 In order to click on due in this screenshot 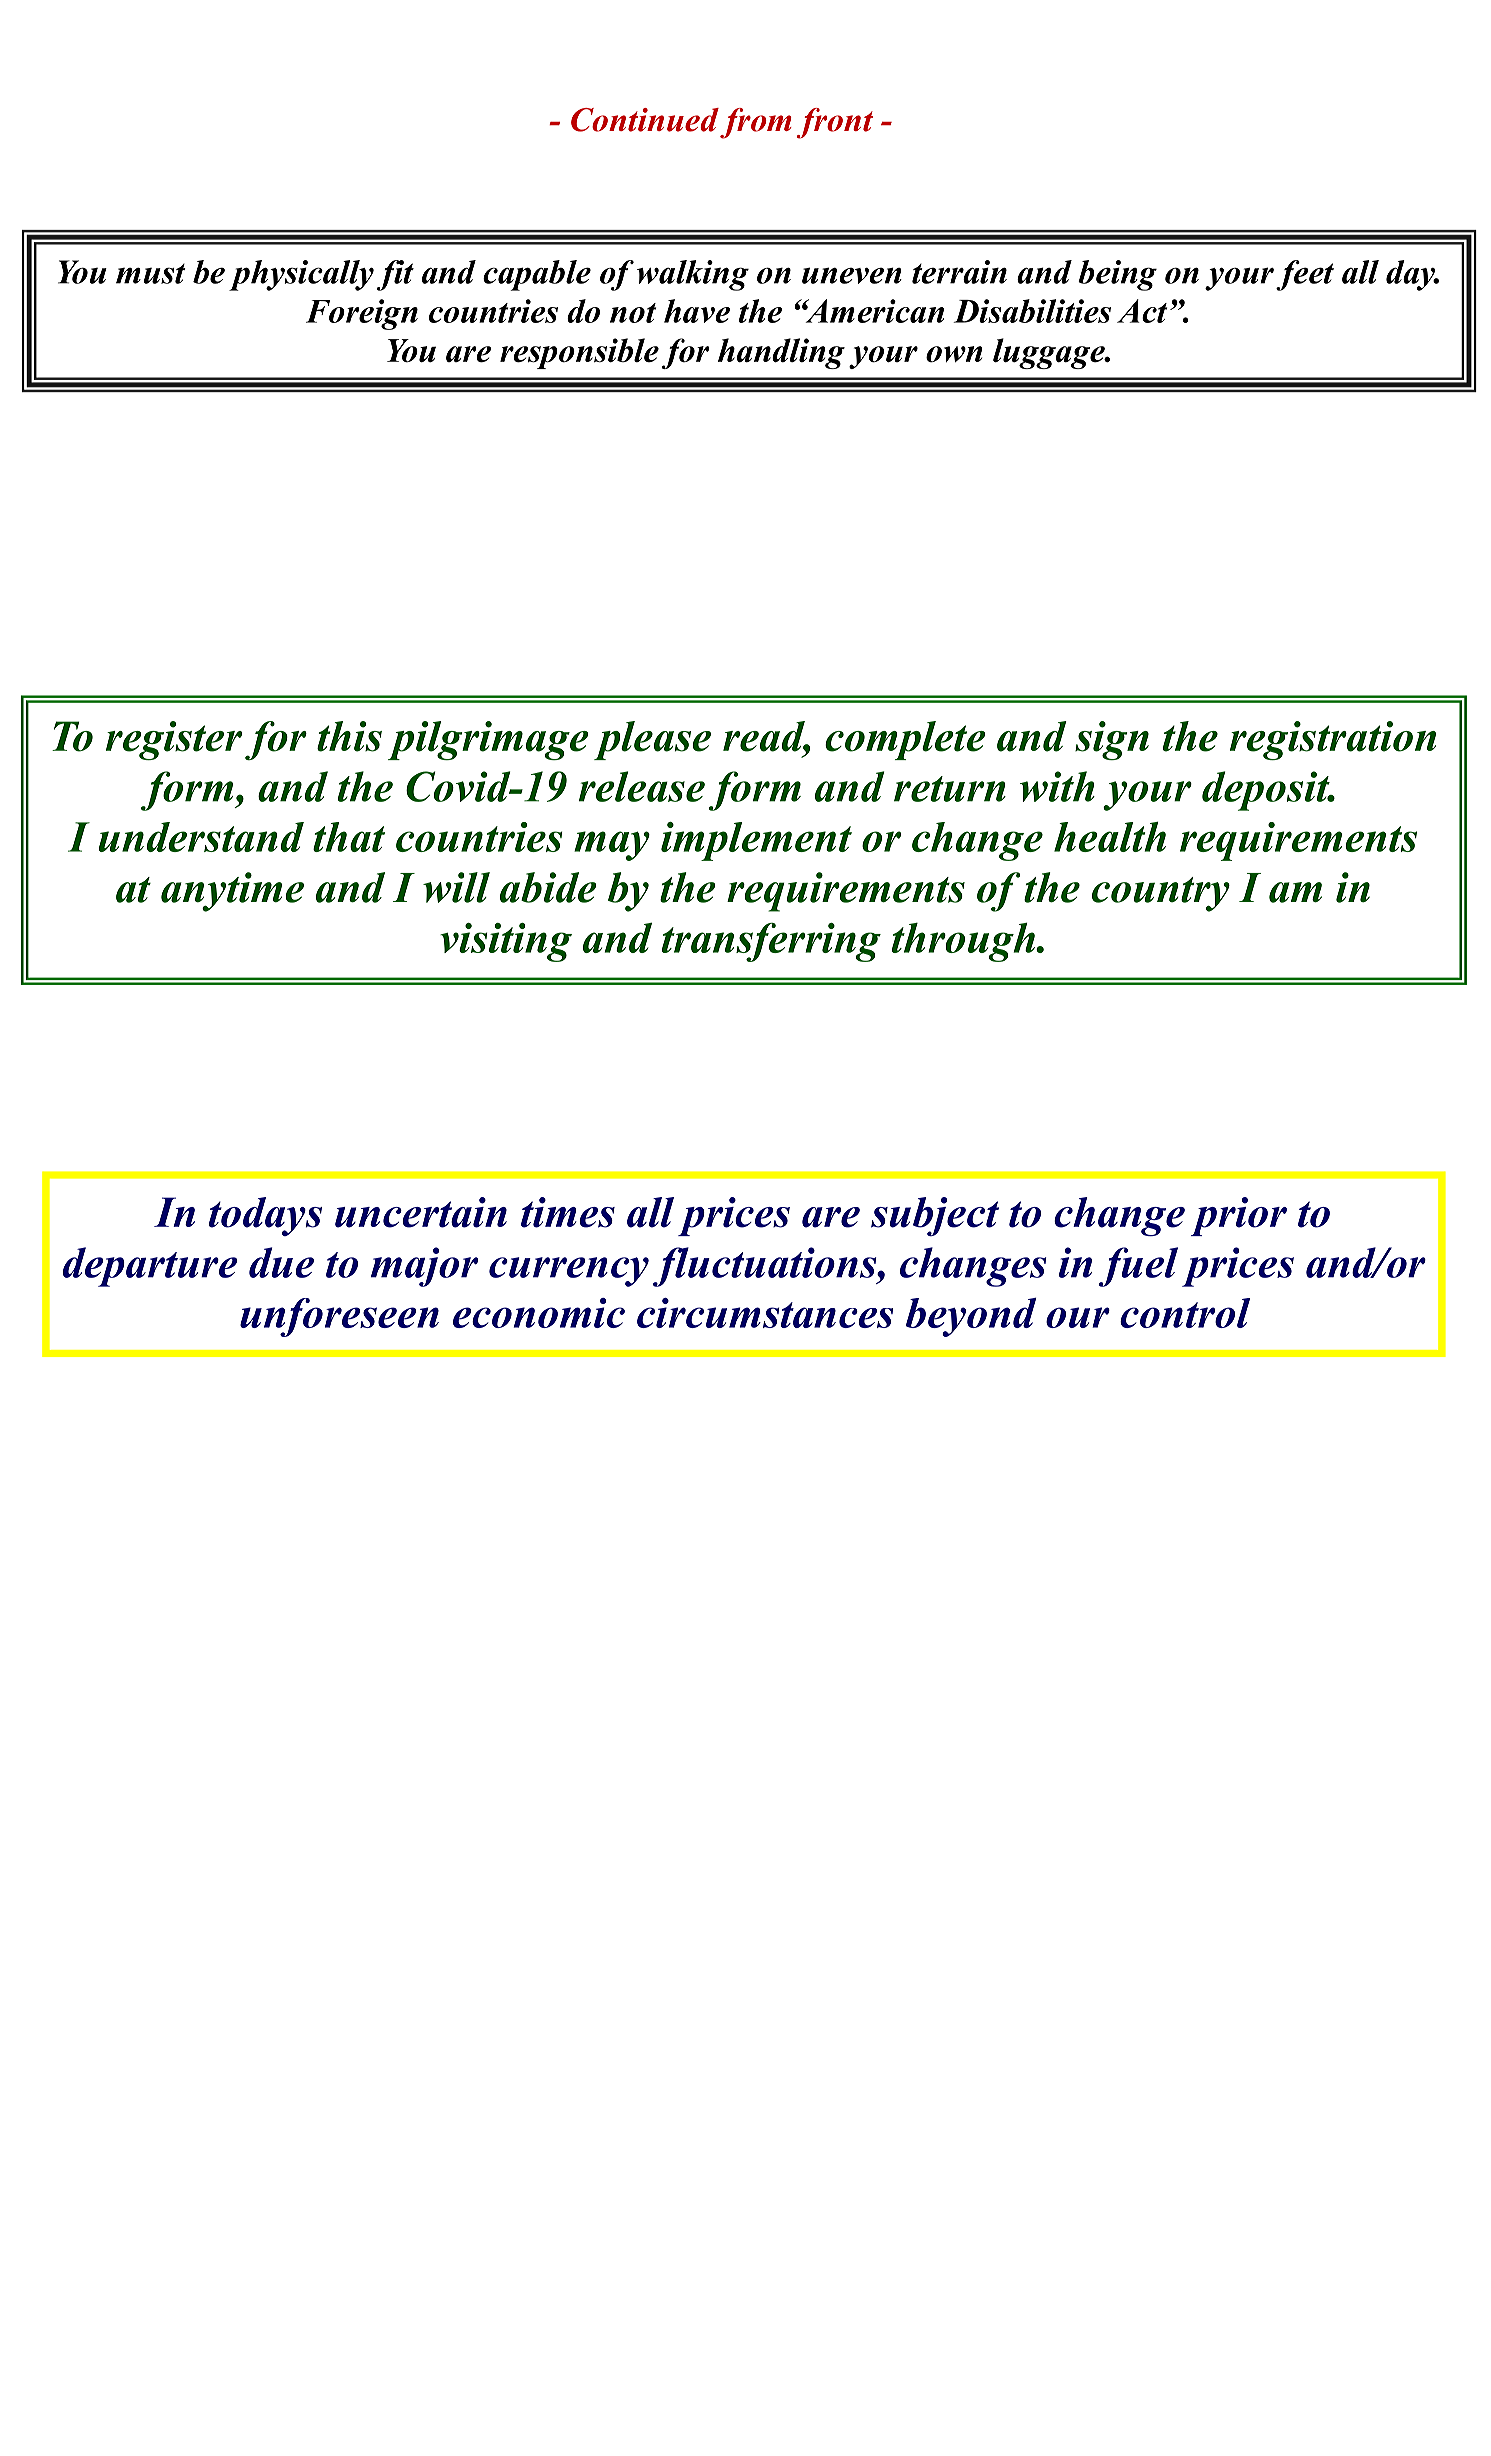, I will do `click(281, 1262)`.
